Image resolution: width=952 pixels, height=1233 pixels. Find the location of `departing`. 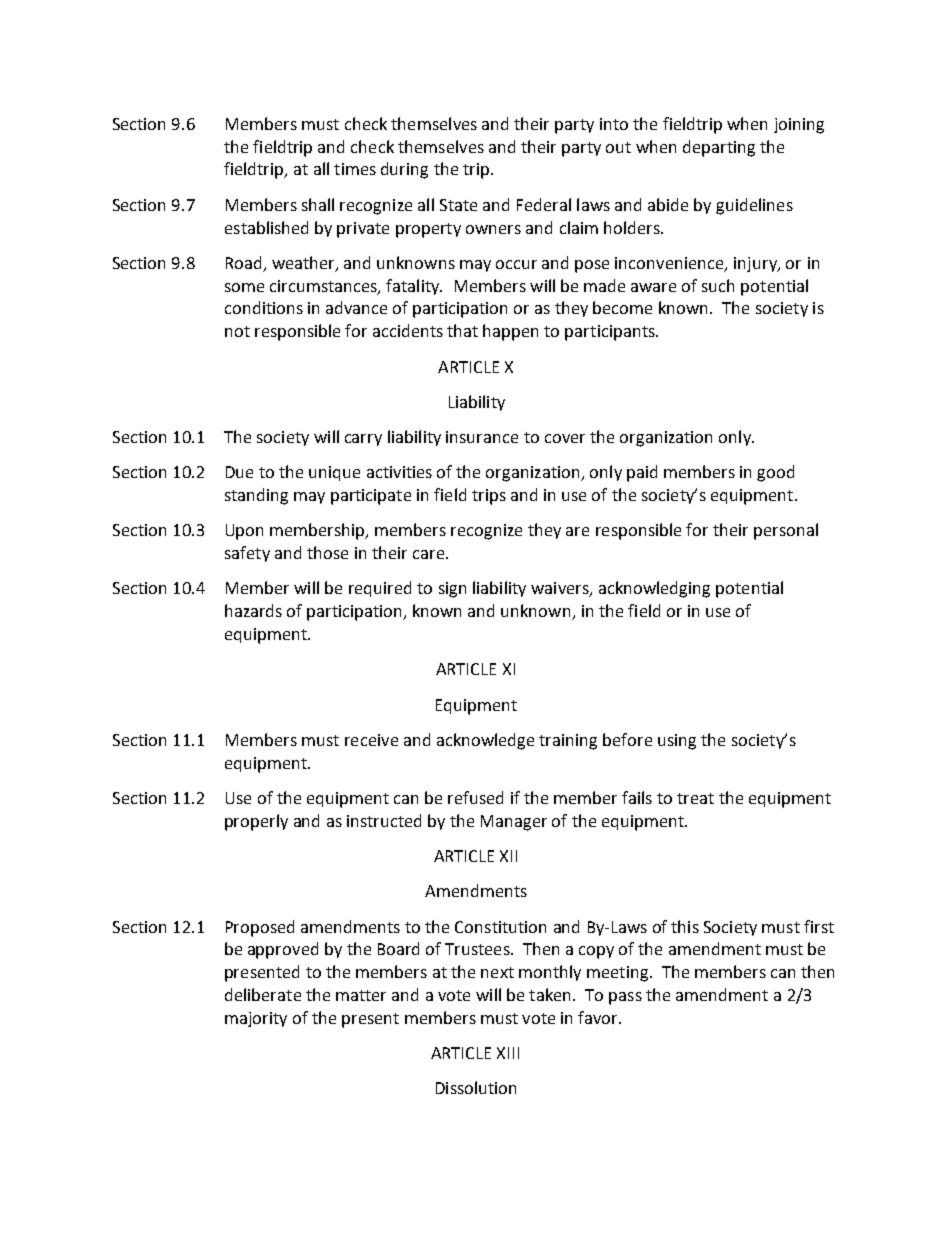

departing is located at coordinates (719, 148).
